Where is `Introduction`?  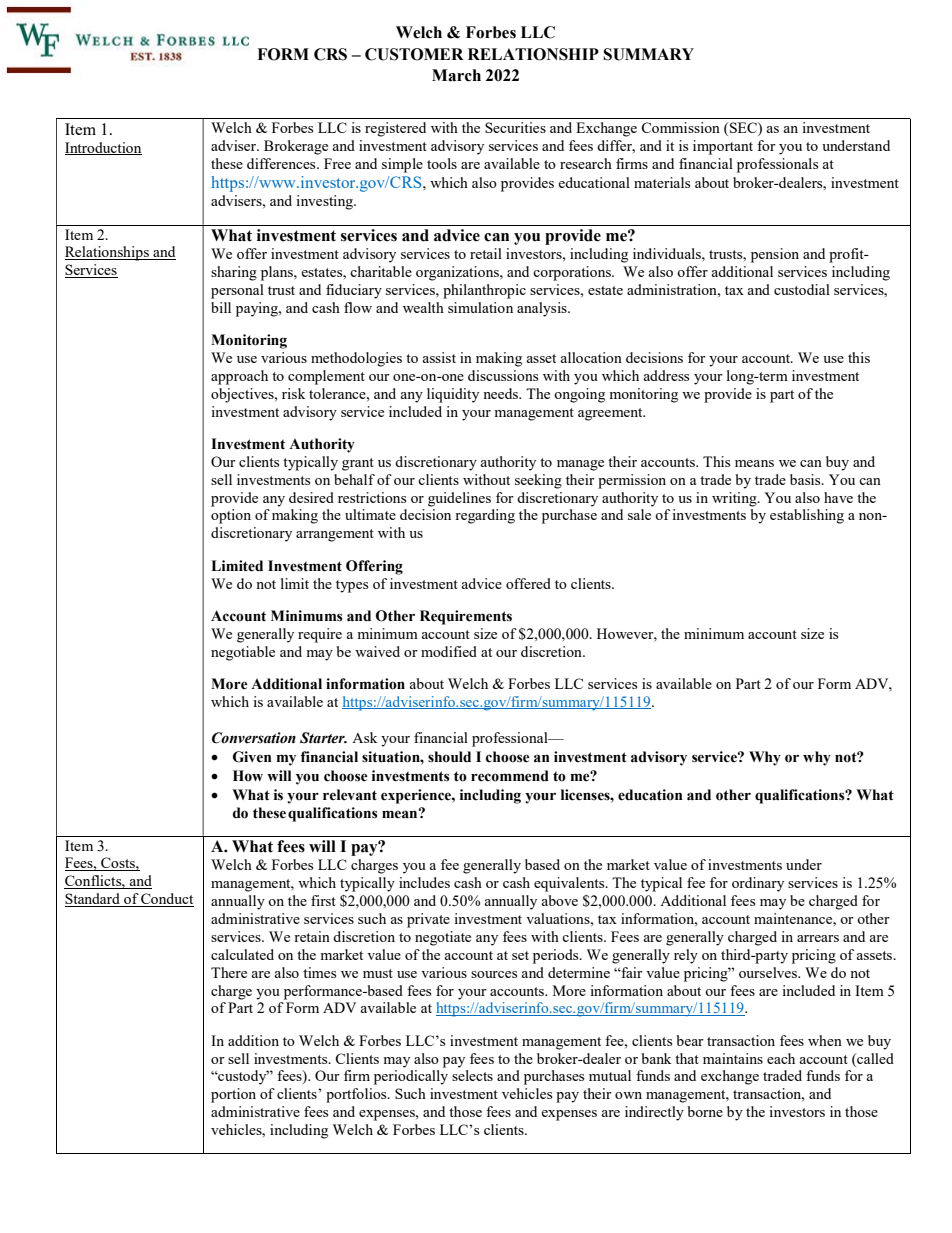
Introduction is located at coordinates (103, 148).
